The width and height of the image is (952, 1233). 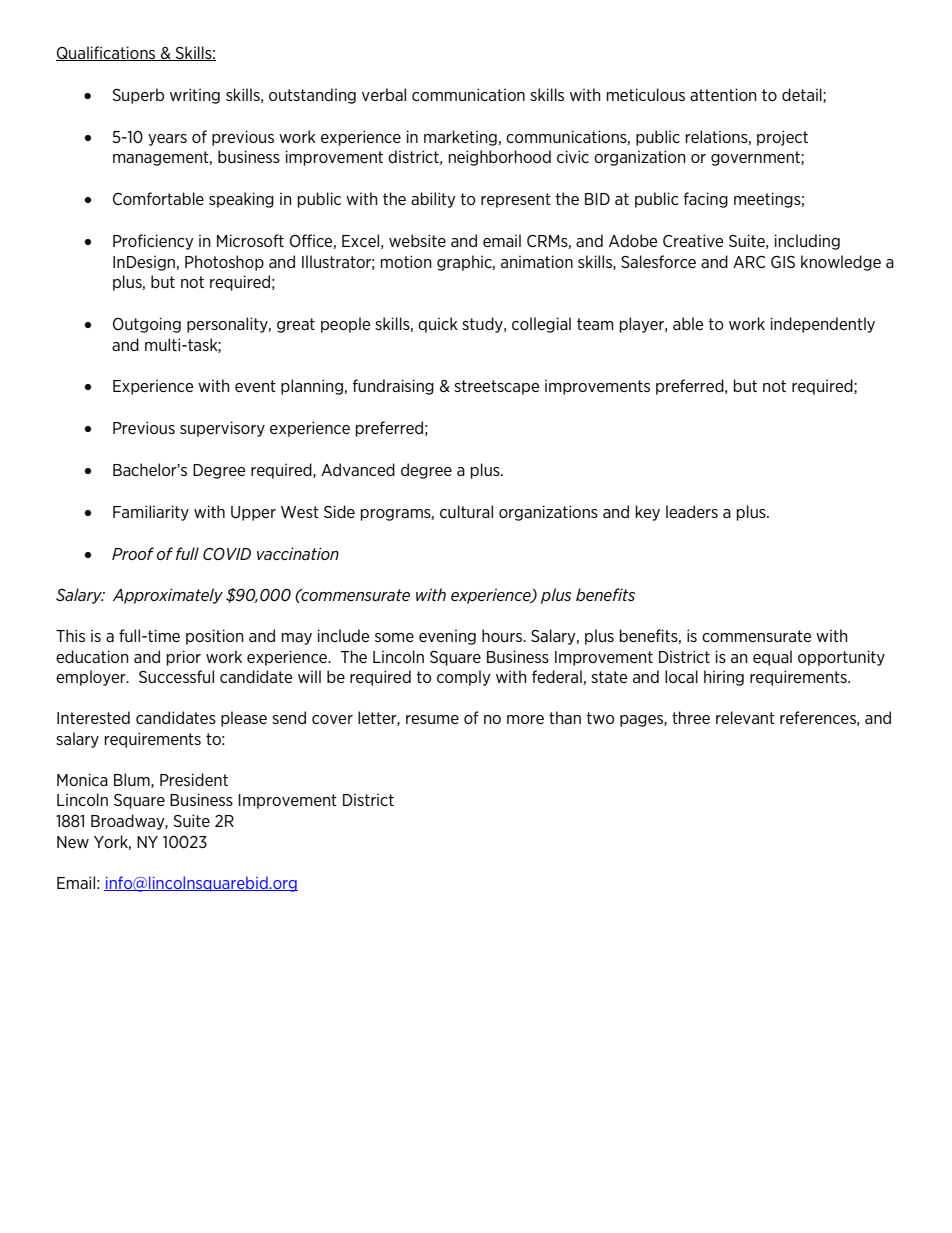 I want to click on attention, so click(x=723, y=94).
